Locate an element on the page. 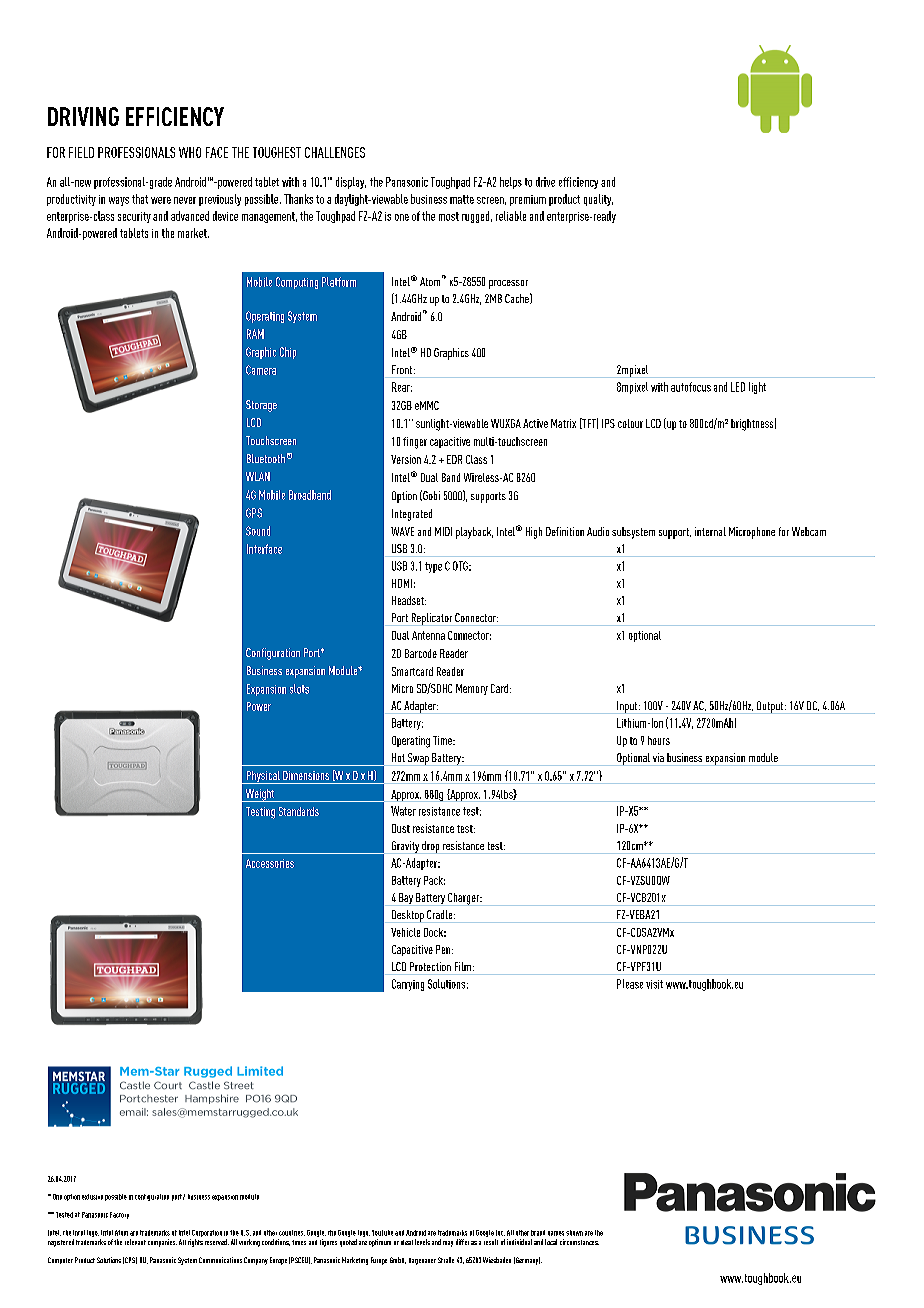 This image has width=924, height=1308. via is located at coordinates (658, 757).
